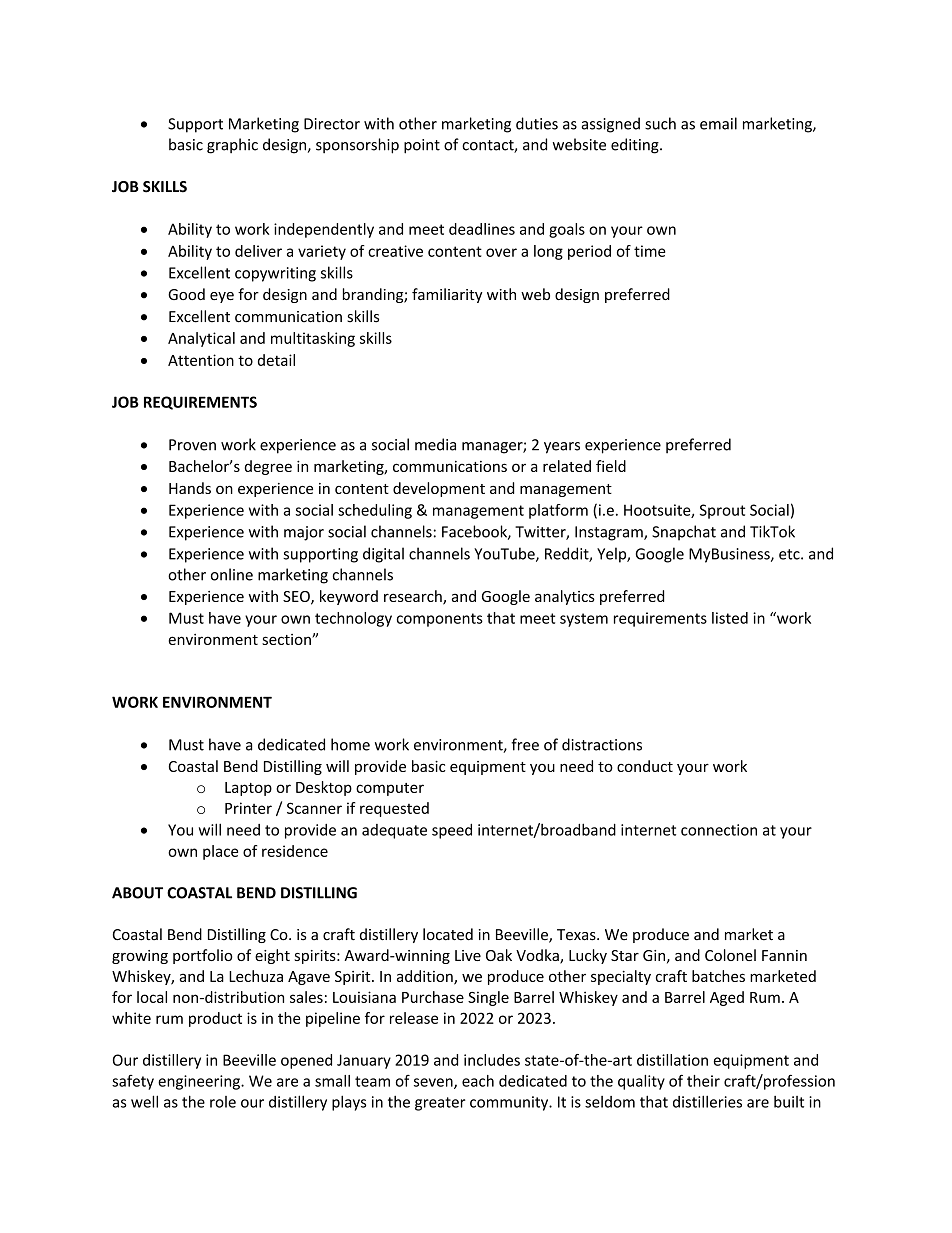 The image size is (952, 1233). What do you see at coordinates (722, 511) in the document?
I see `Sprout` at bounding box center [722, 511].
